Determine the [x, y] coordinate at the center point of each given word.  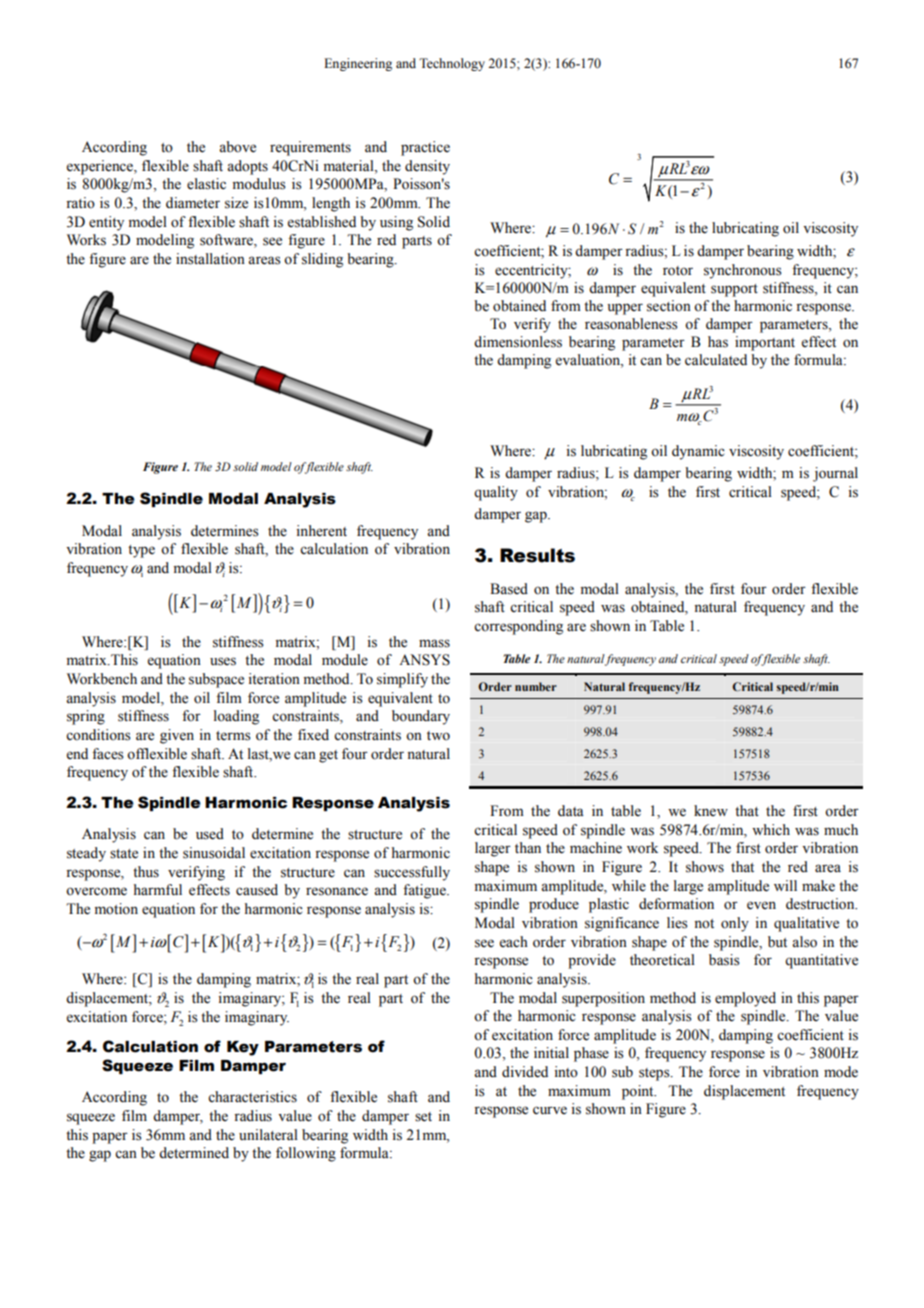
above [237, 147]
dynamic [698, 452]
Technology [452, 64]
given [177, 736]
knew [711, 811]
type [141, 551]
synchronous [743, 271]
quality [496, 493]
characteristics [252, 1097]
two [438, 736]
